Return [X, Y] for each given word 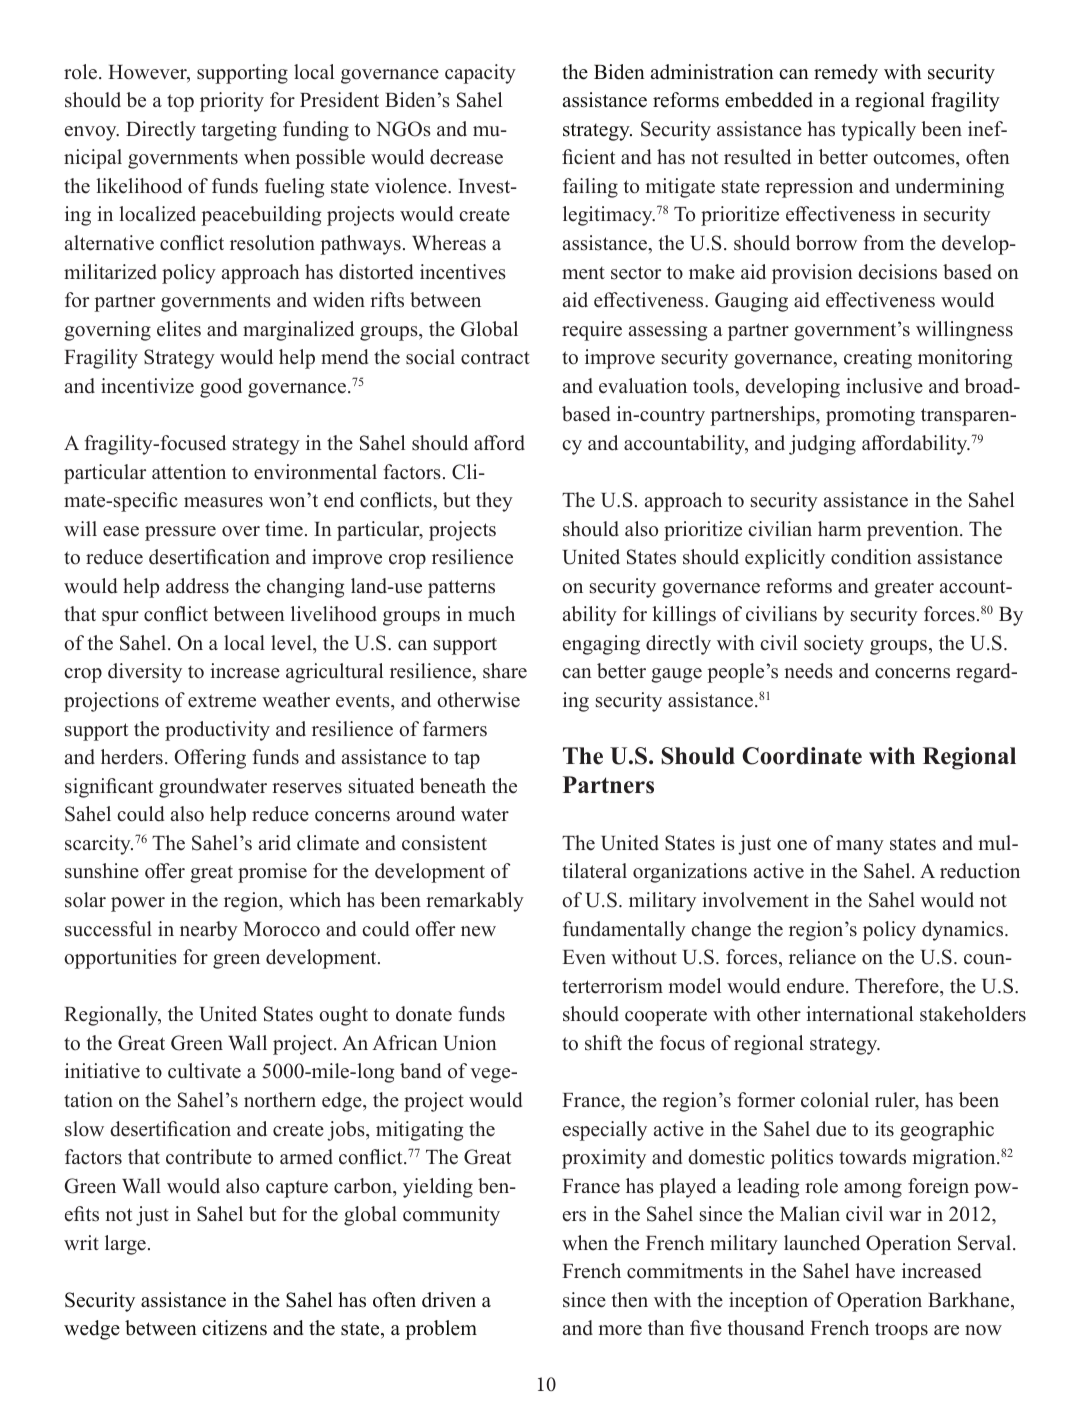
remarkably [475, 902]
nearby [209, 931]
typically [879, 131]
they [494, 502]
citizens [234, 1328]
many [860, 847]
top [180, 103]
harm [840, 528]
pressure [180, 533]
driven [449, 1300]
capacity [480, 74]
